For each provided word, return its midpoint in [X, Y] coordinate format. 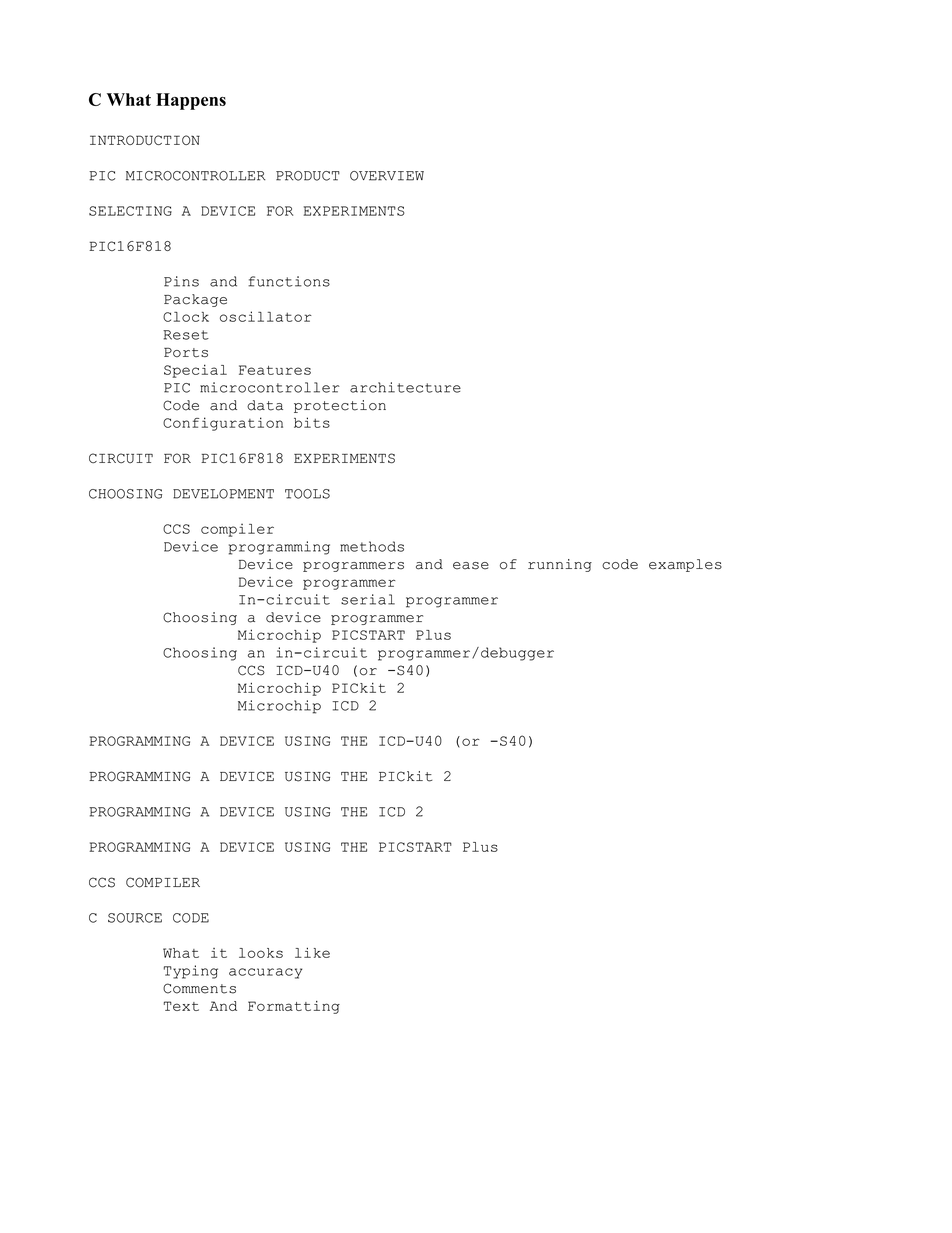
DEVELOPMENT [223, 494]
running [560, 565]
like [312, 952]
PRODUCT [308, 176]
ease [471, 566]
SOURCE [135, 918]
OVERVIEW [387, 176]
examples [685, 565]
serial [368, 599]
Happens [191, 101]
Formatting [294, 1007]
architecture [405, 387]
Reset [186, 335]
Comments [199, 988]
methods [372, 546]
